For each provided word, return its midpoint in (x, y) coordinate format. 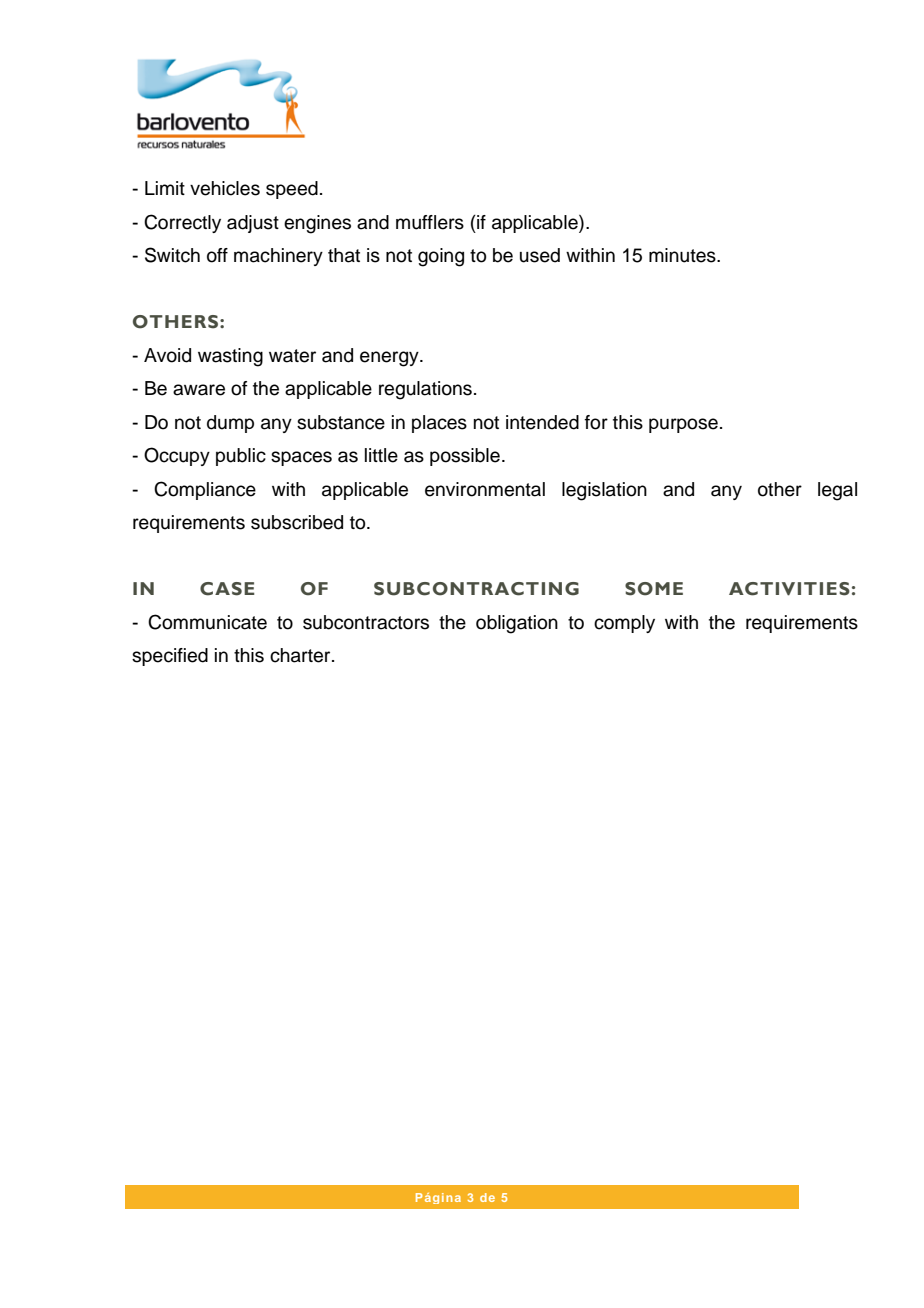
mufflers (430, 222)
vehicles (225, 188)
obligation (517, 624)
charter (301, 655)
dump (230, 424)
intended (542, 422)
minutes (683, 255)
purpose (683, 425)
